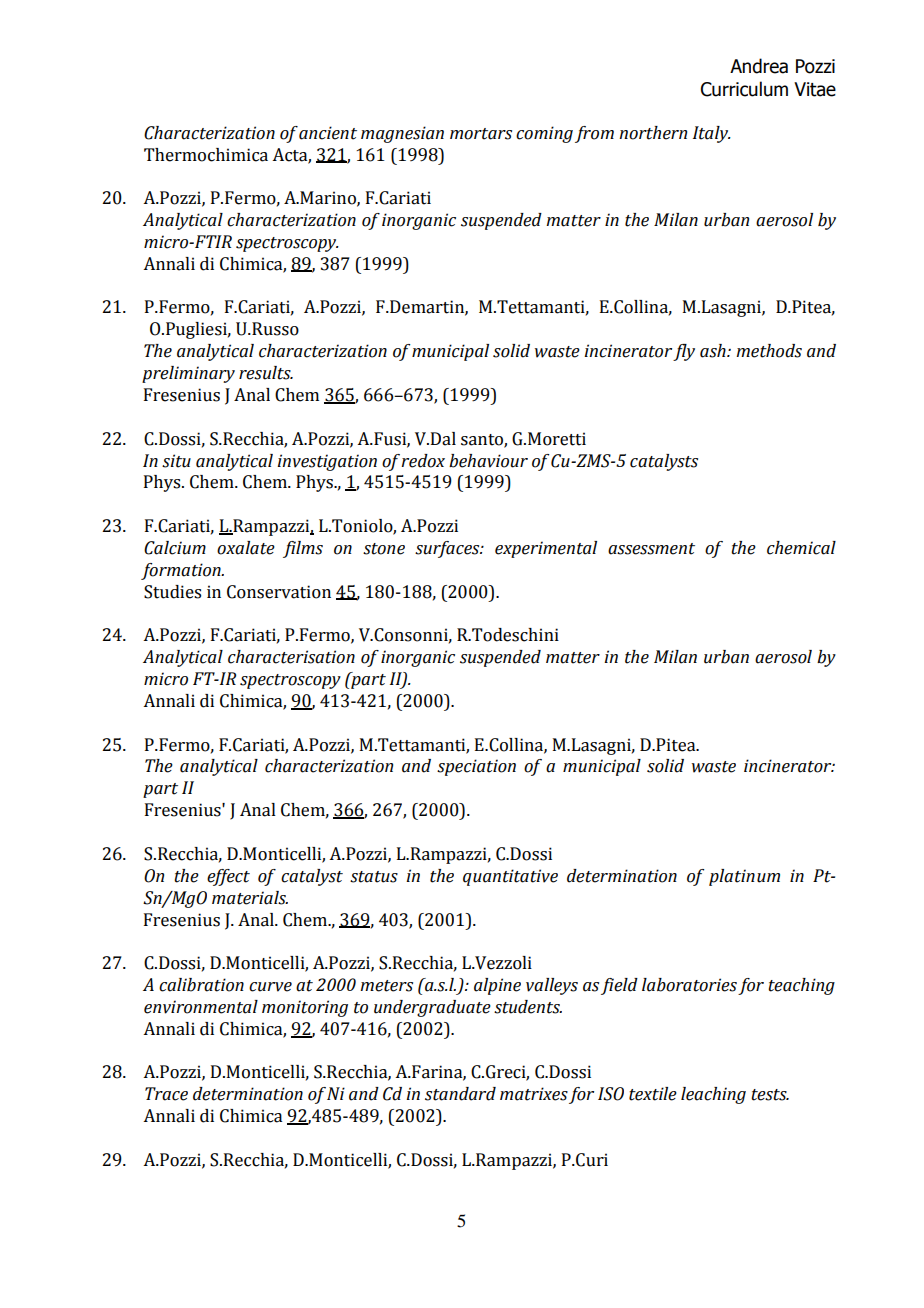 Image resolution: width=924 pixels, height=1308 pixels. I want to click on Curriculum, so click(744, 89).
